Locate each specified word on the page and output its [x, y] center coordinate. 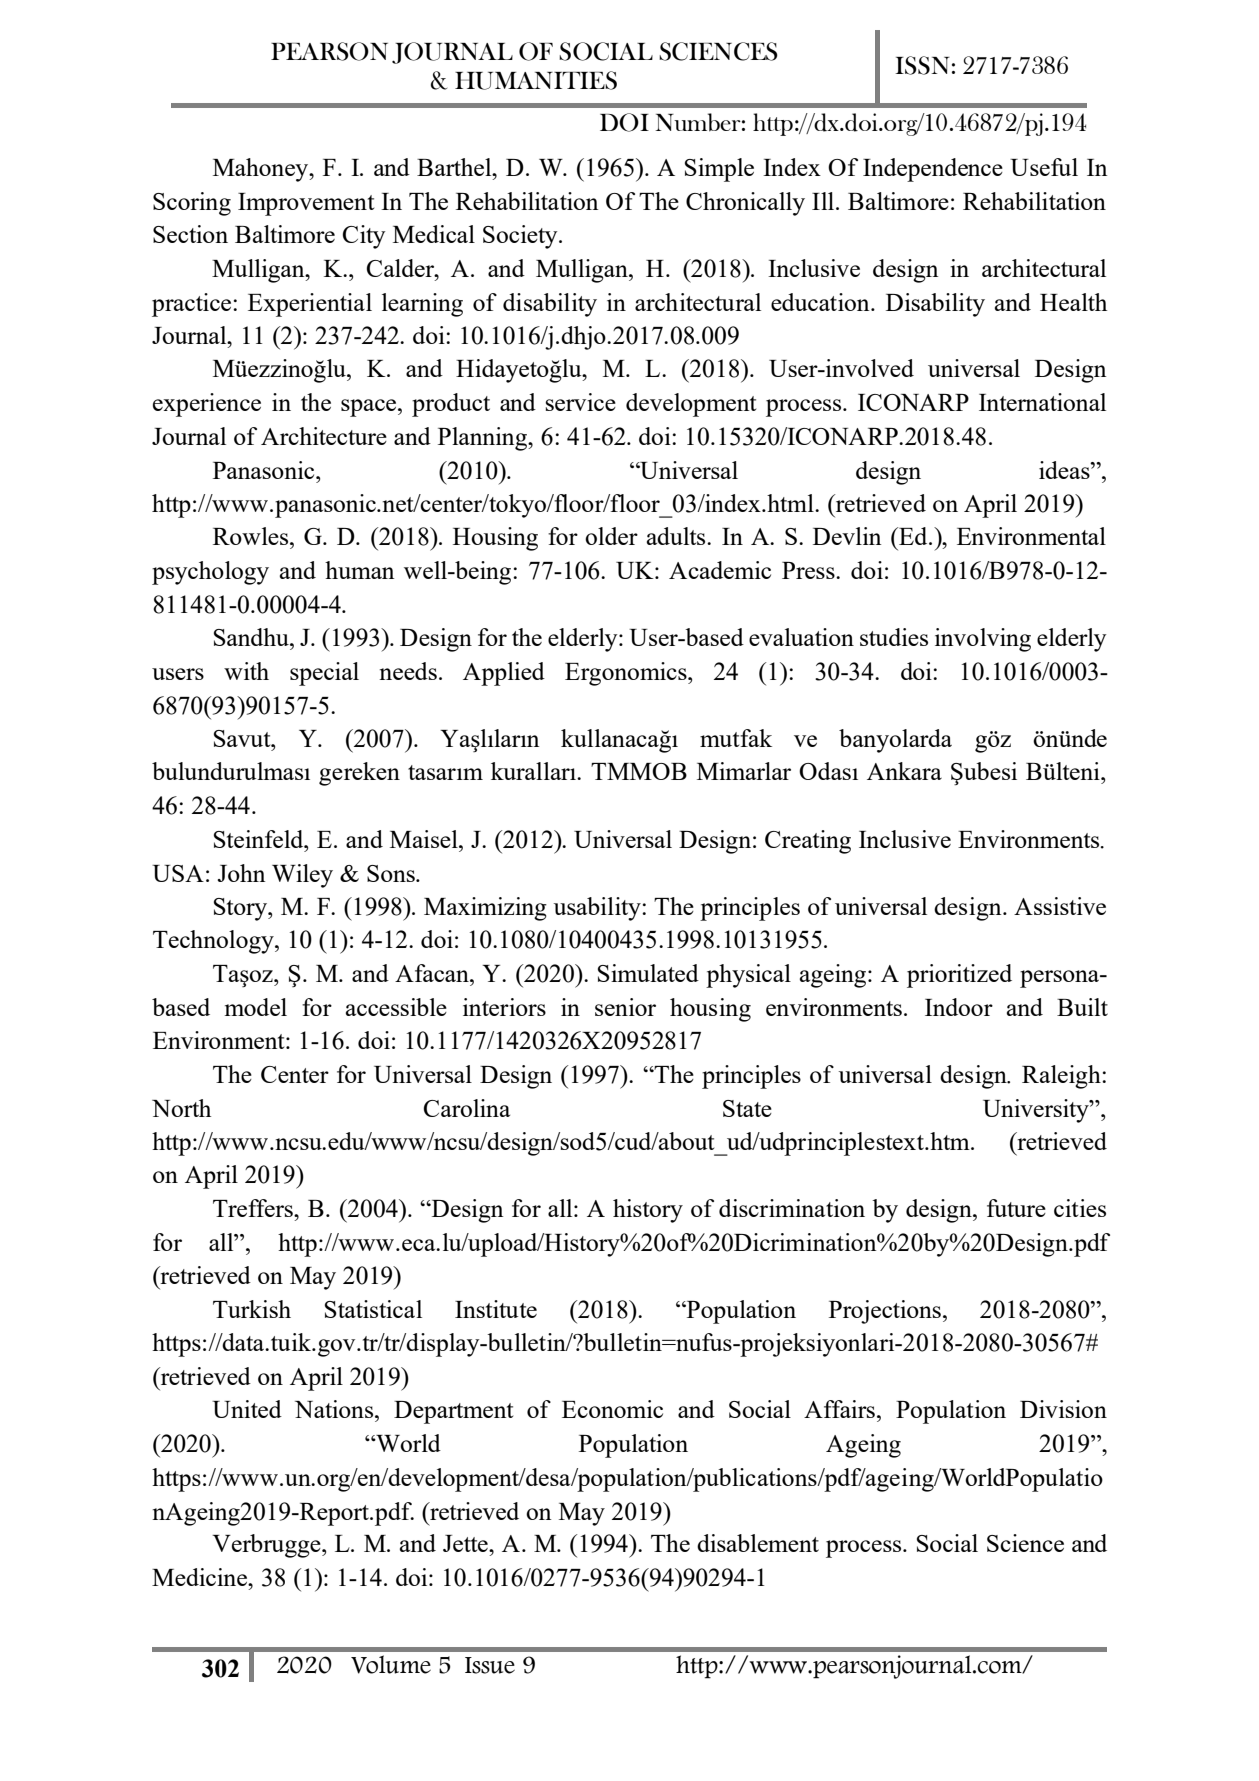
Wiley [302, 876]
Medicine [200, 1577]
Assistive [1060, 906]
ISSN [922, 65]
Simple [719, 170]
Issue [490, 1665]
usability [598, 909]
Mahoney [262, 170]
